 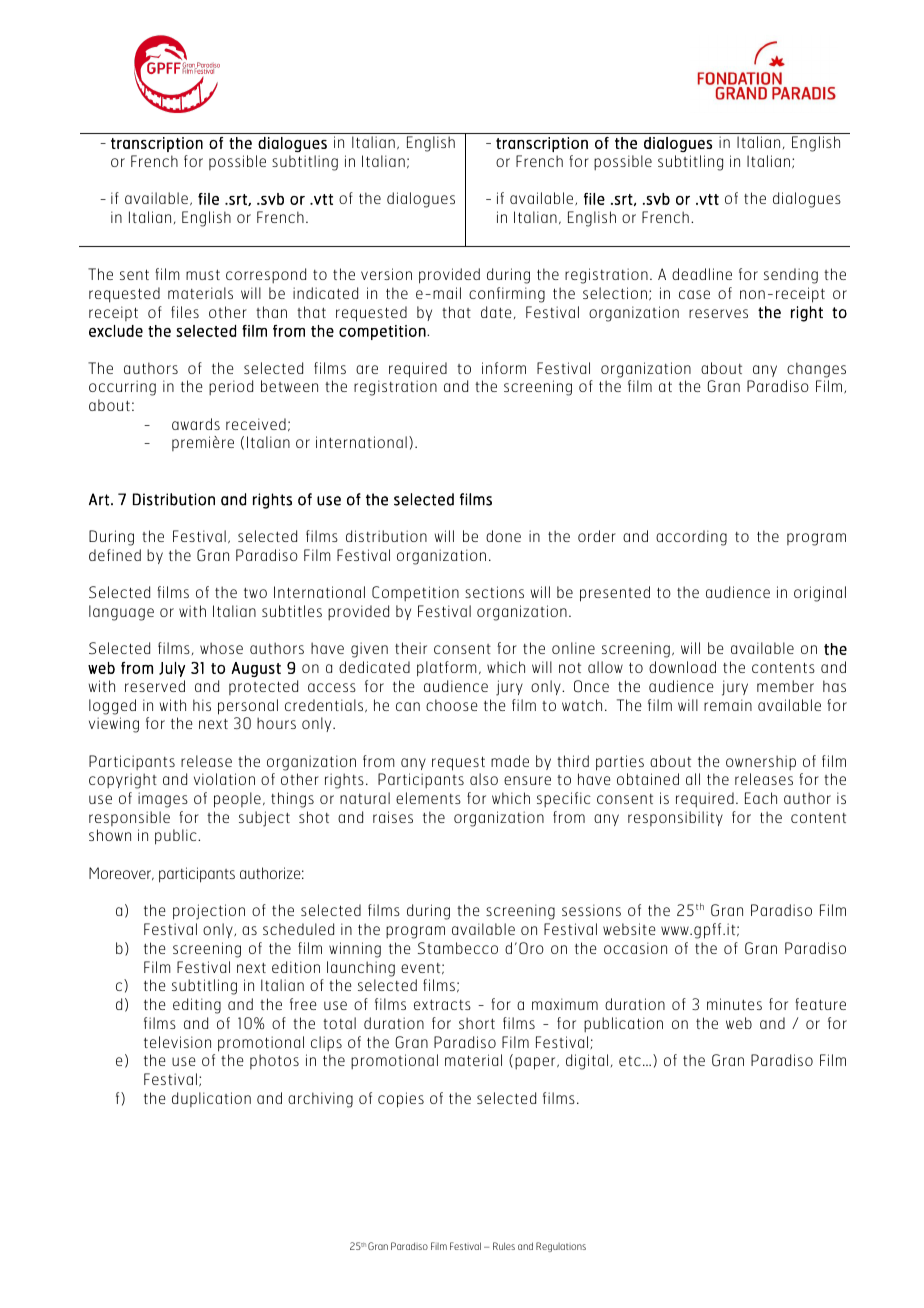 What do you see at coordinates (115, 555) in the image?
I see `defined` at bounding box center [115, 555].
